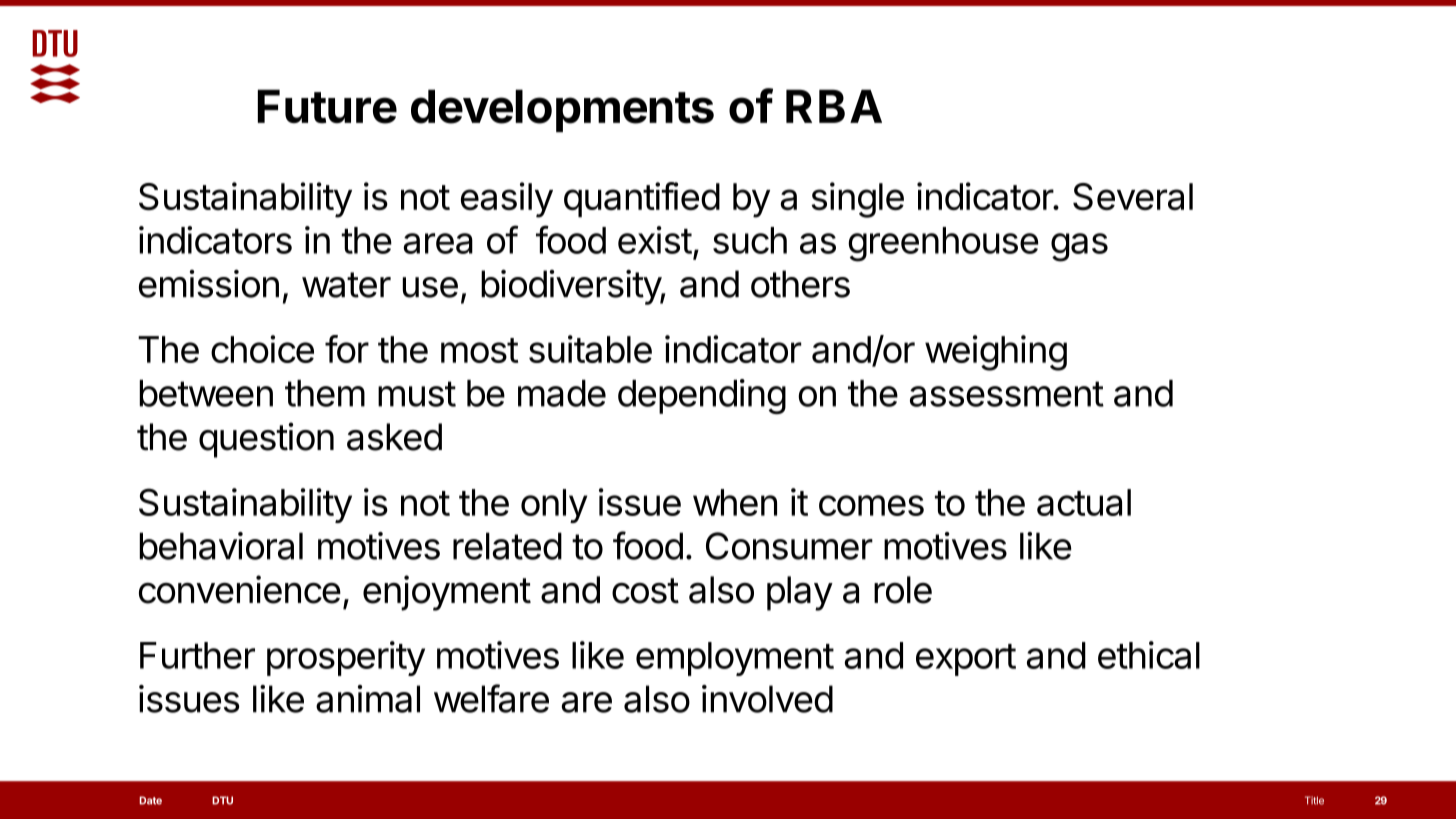  What do you see at coordinates (327, 106) in the page?
I see `Future` at bounding box center [327, 106].
